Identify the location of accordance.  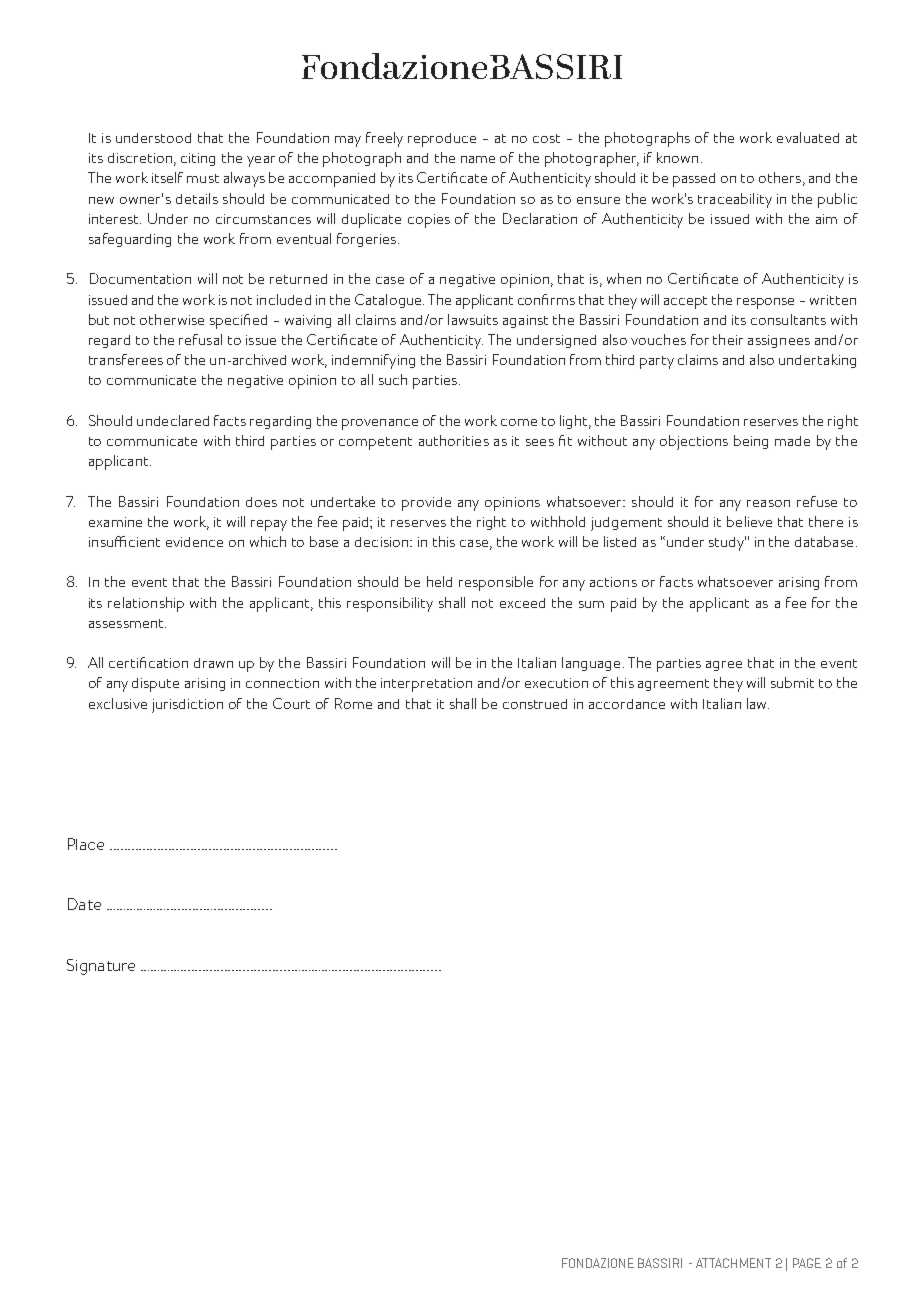
(627, 704).
